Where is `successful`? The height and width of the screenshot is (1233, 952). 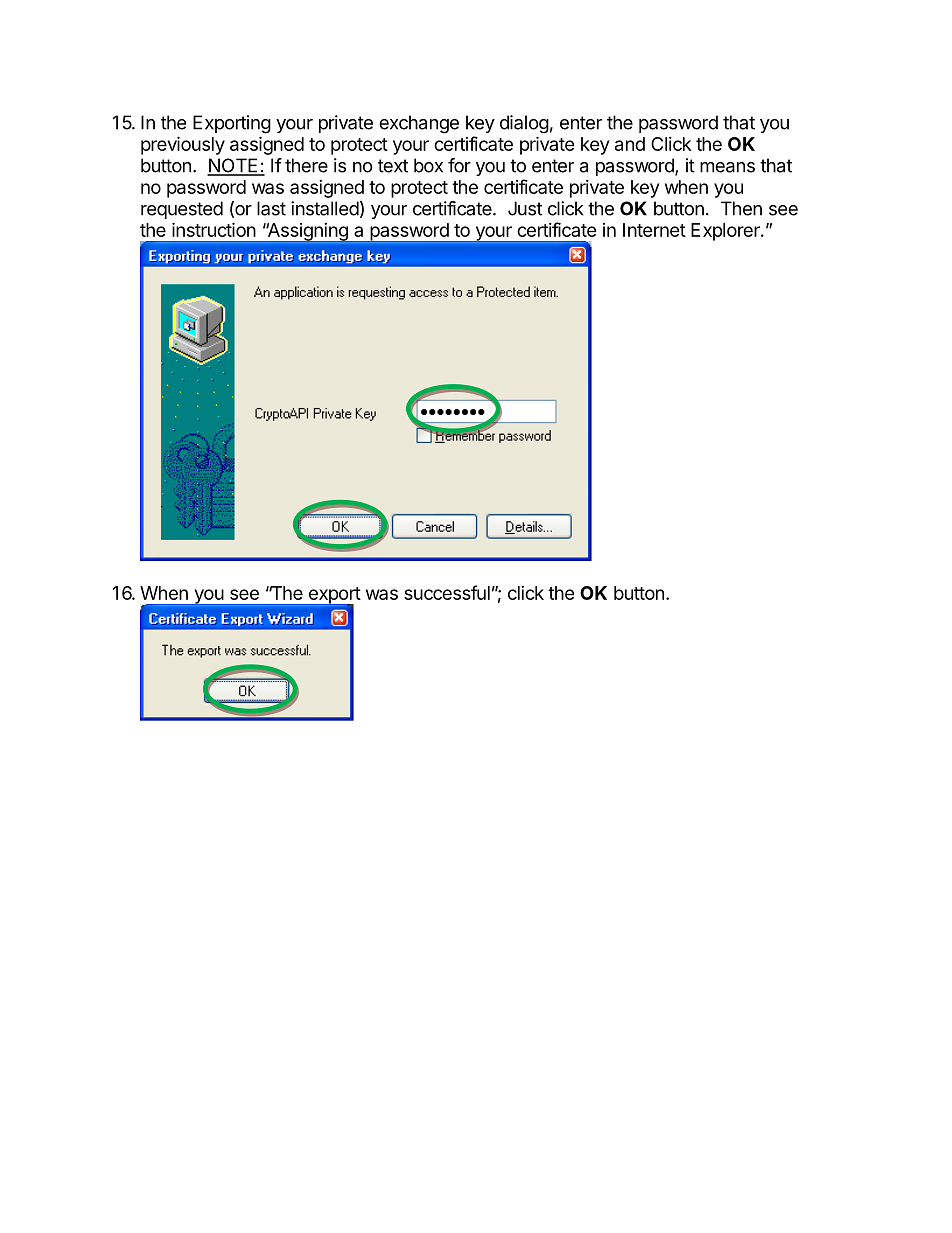 successful is located at coordinates (447, 592).
